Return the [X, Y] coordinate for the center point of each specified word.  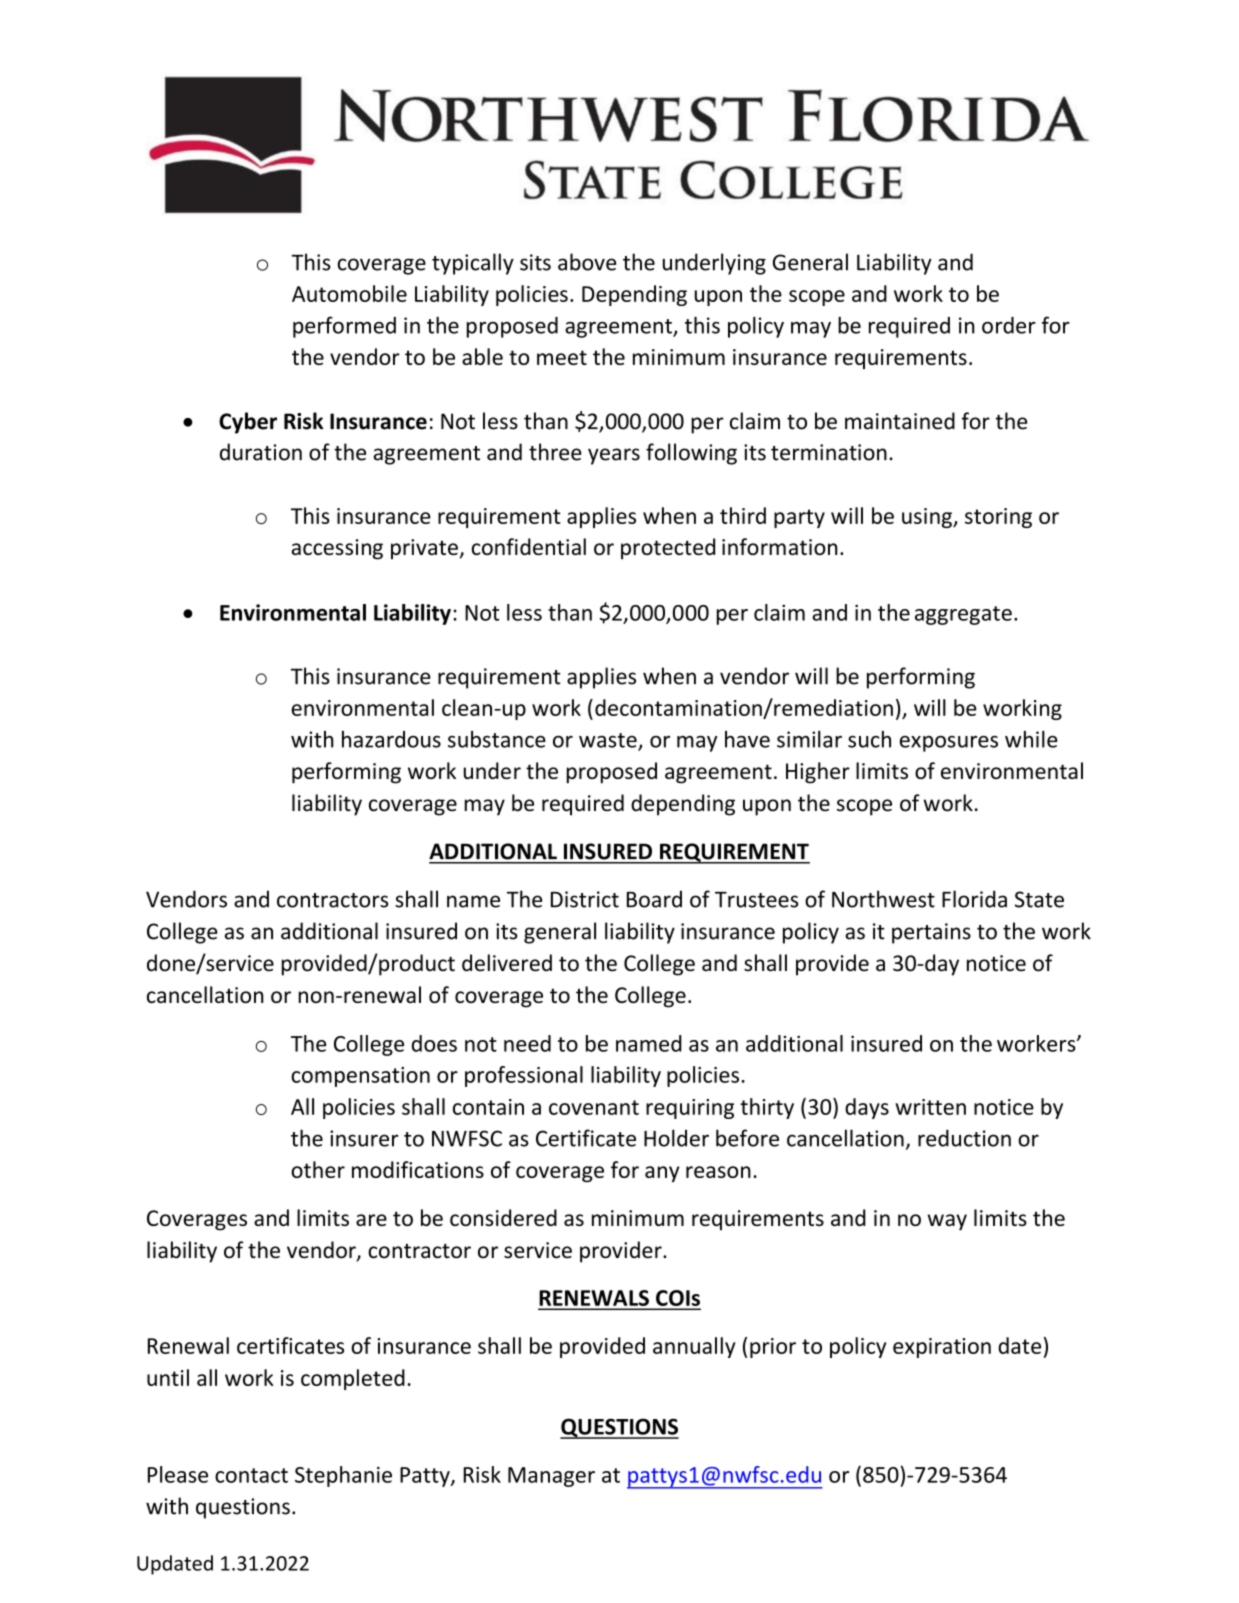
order [1009, 325]
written [930, 1107]
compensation [360, 1077]
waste [609, 741]
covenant [594, 1107]
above [587, 262]
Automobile [349, 293]
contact [251, 1475]
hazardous [391, 739]
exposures [949, 744]
